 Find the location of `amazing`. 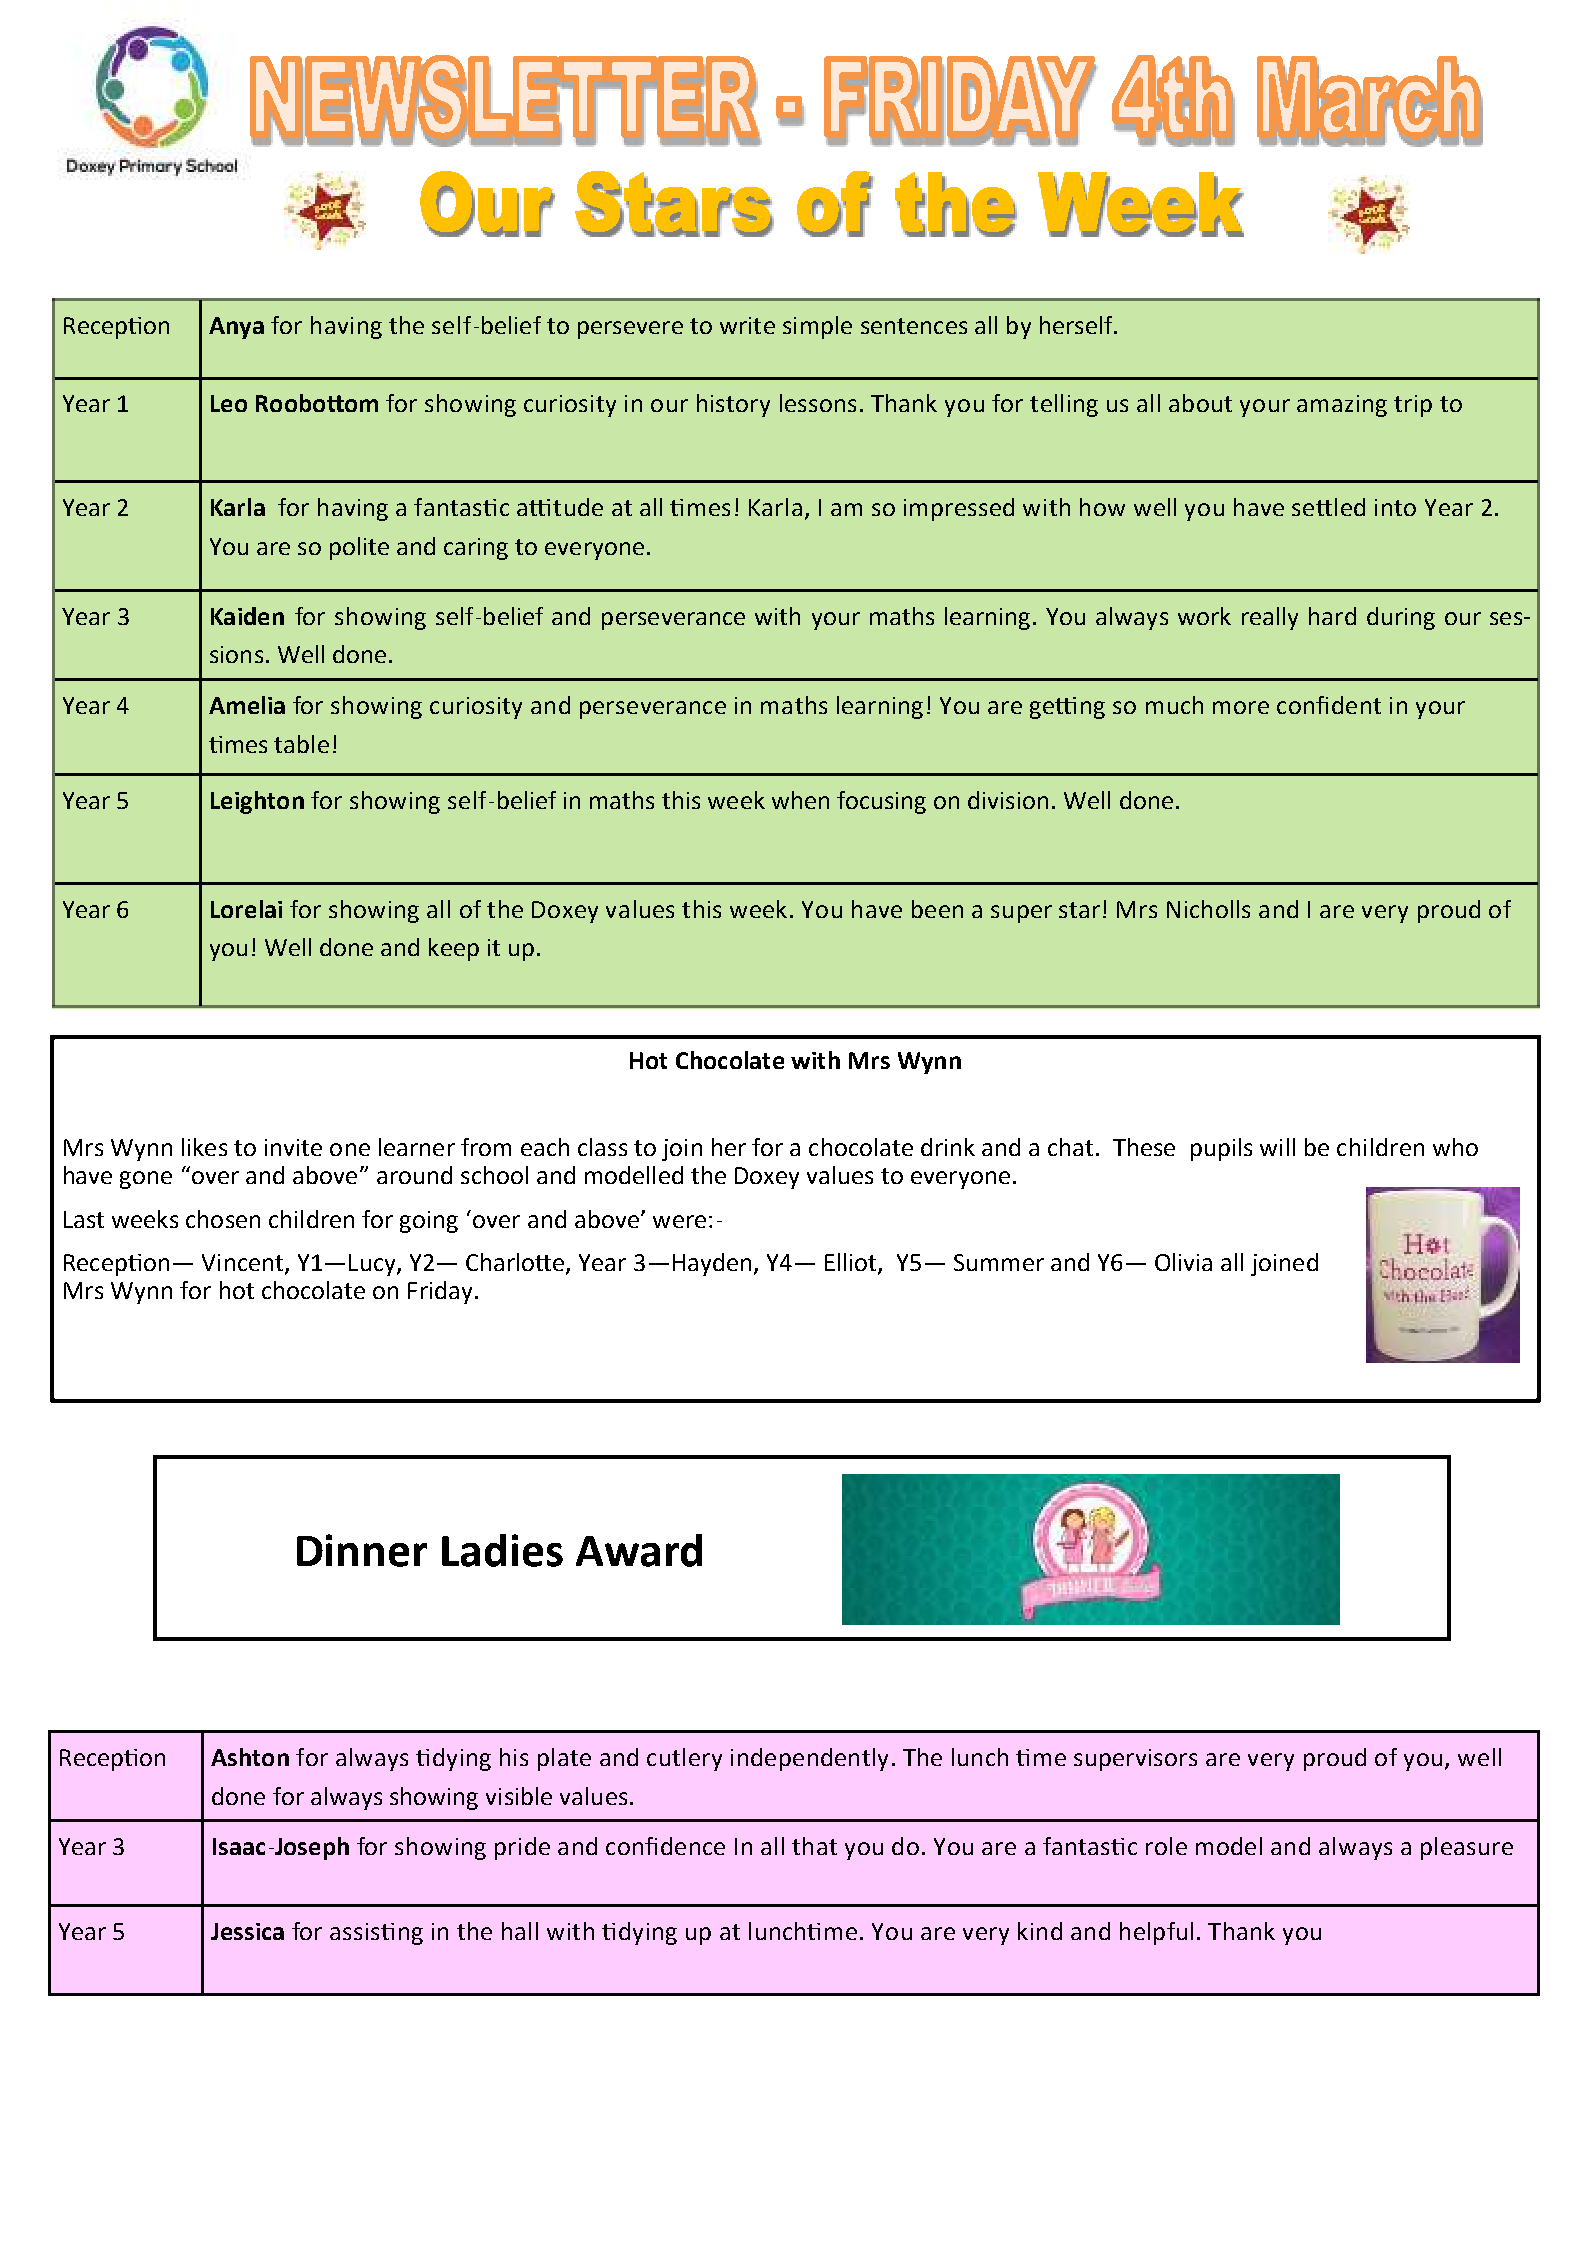

amazing is located at coordinates (1342, 406).
